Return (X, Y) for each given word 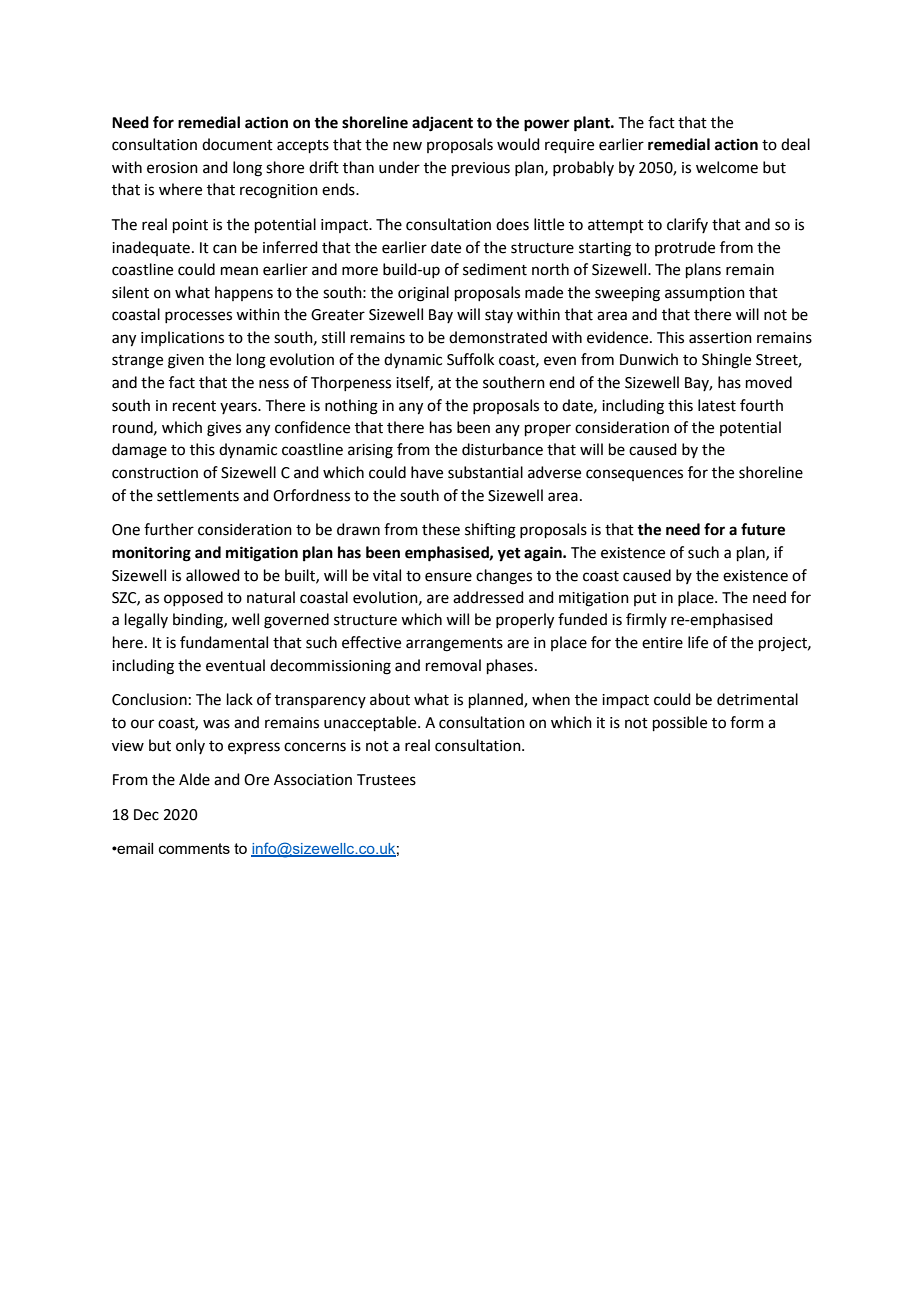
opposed (193, 598)
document (237, 144)
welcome (727, 167)
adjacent (442, 124)
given (186, 361)
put (645, 599)
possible (680, 723)
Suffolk (470, 359)
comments (194, 848)
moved (769, 382)
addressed (488, 597)
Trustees (386, 780)
